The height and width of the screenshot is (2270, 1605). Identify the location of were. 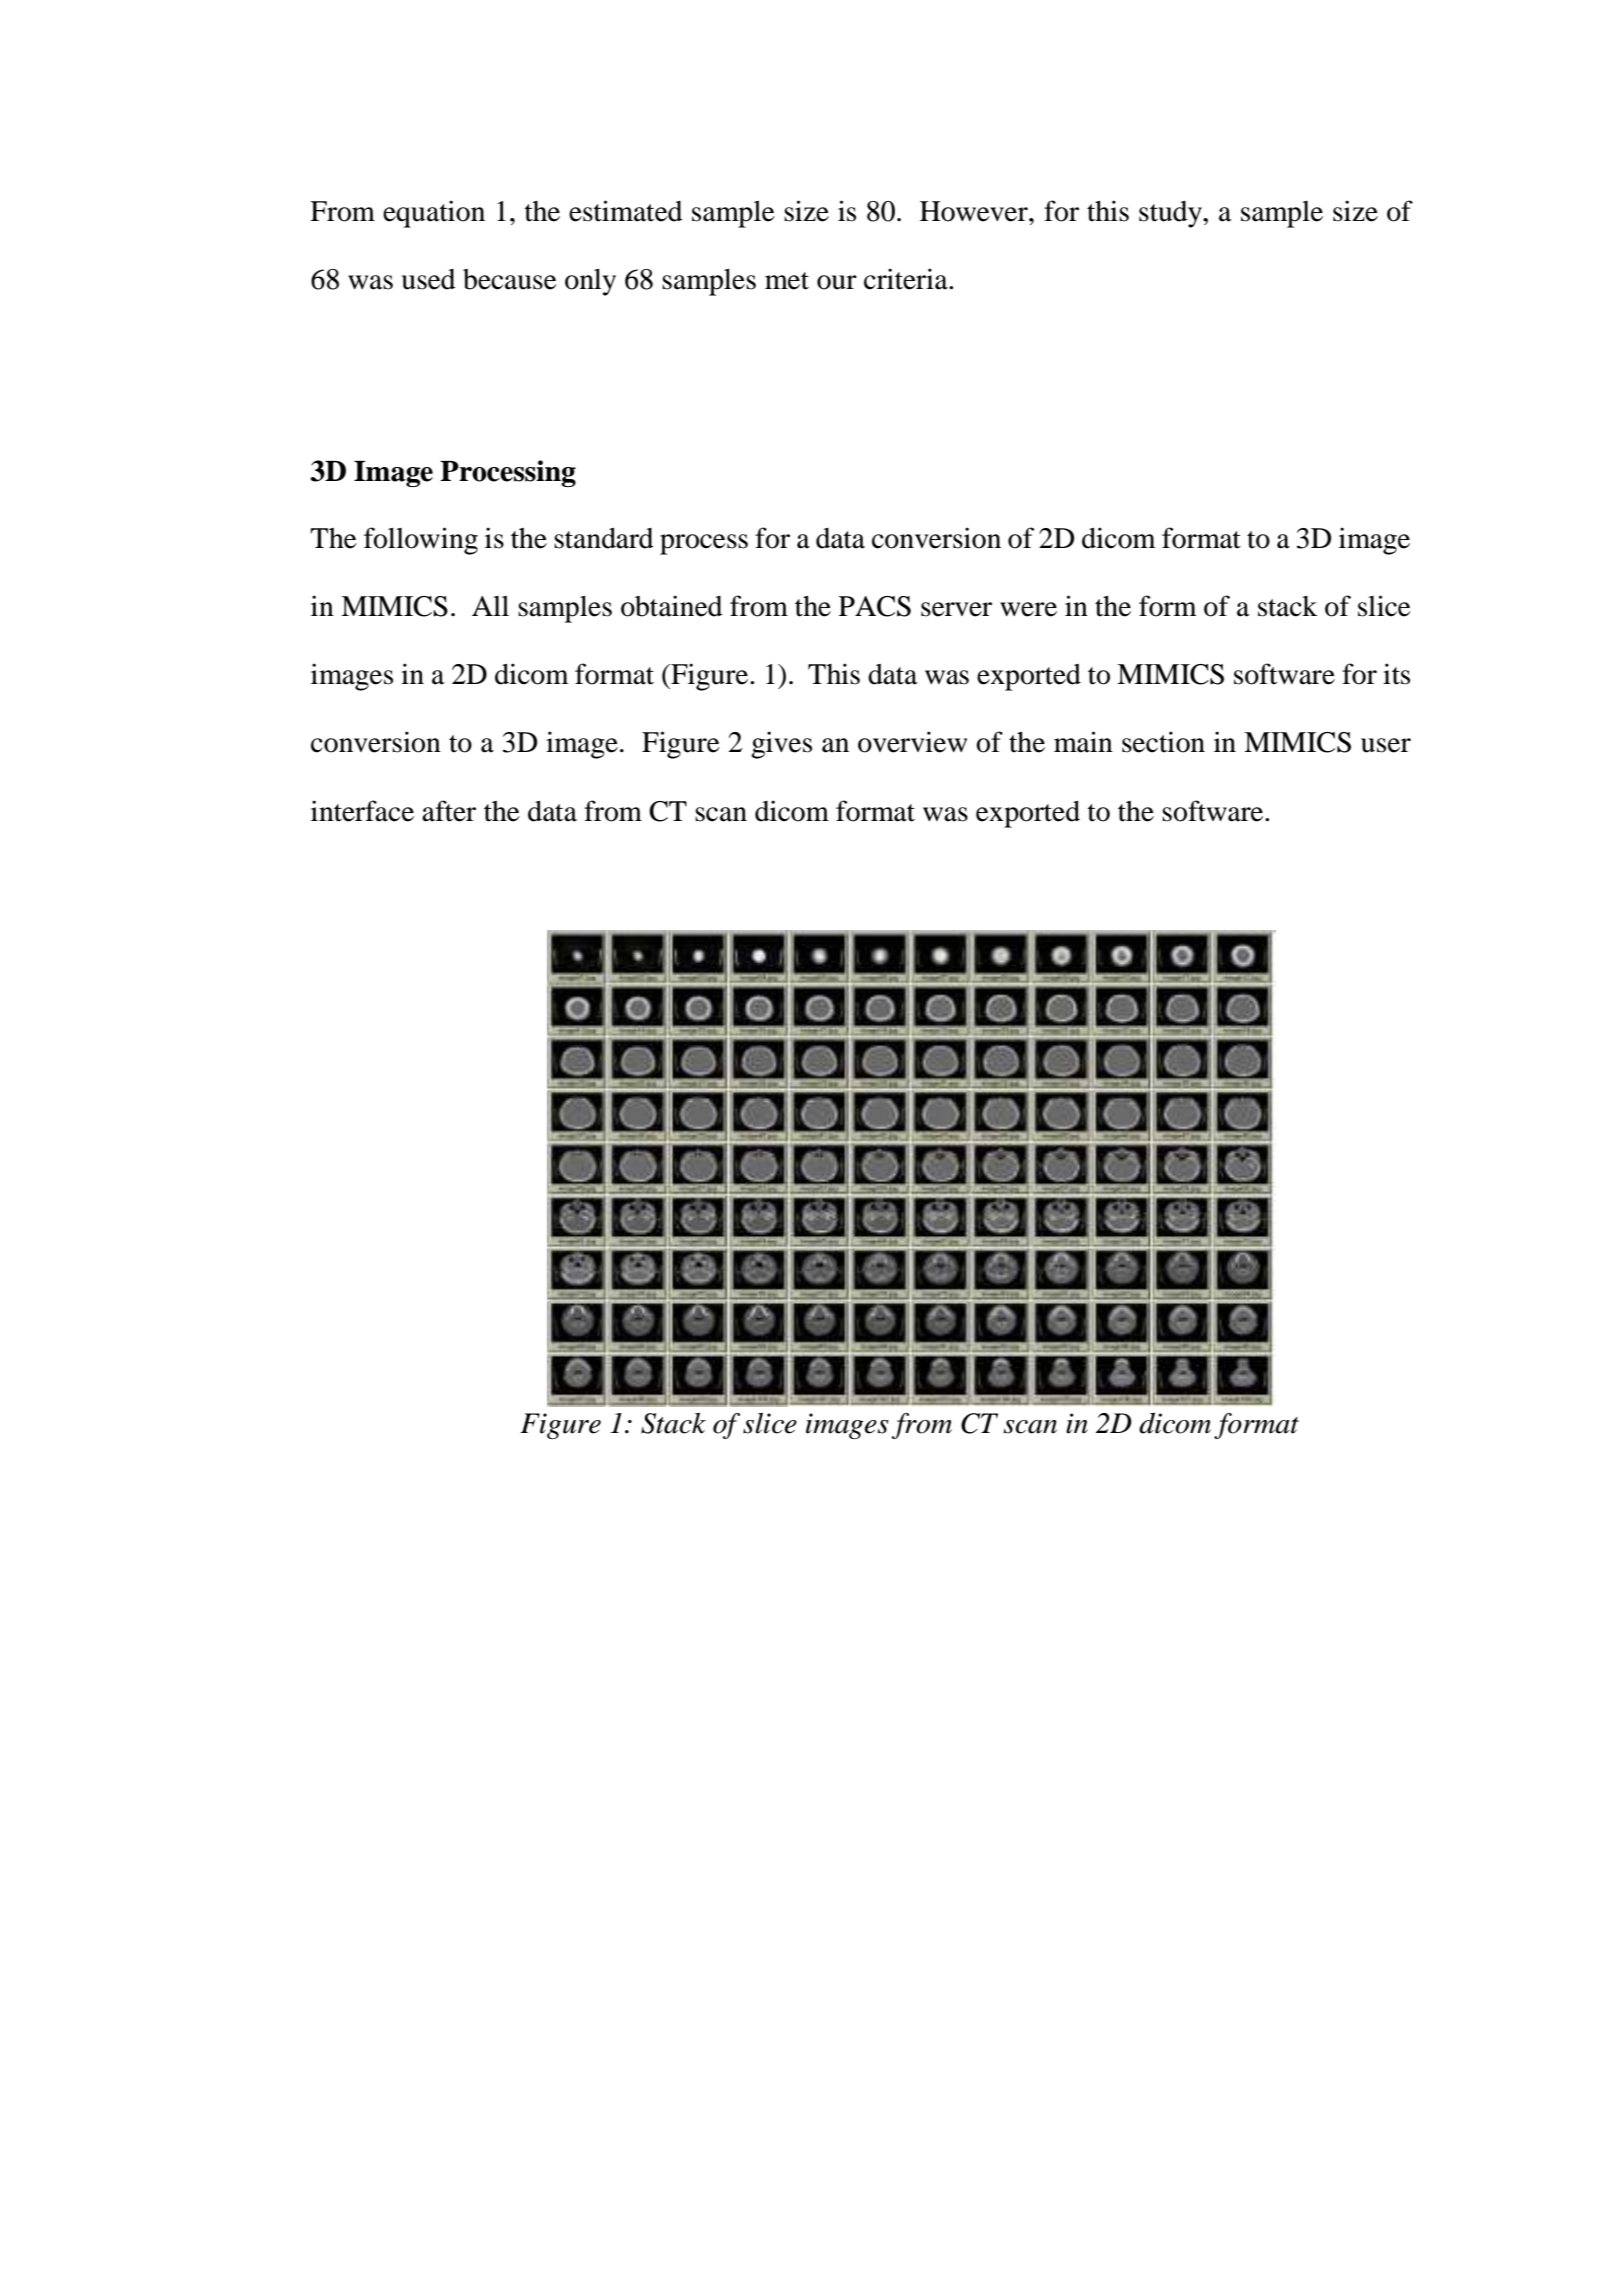
(1028, 609).
